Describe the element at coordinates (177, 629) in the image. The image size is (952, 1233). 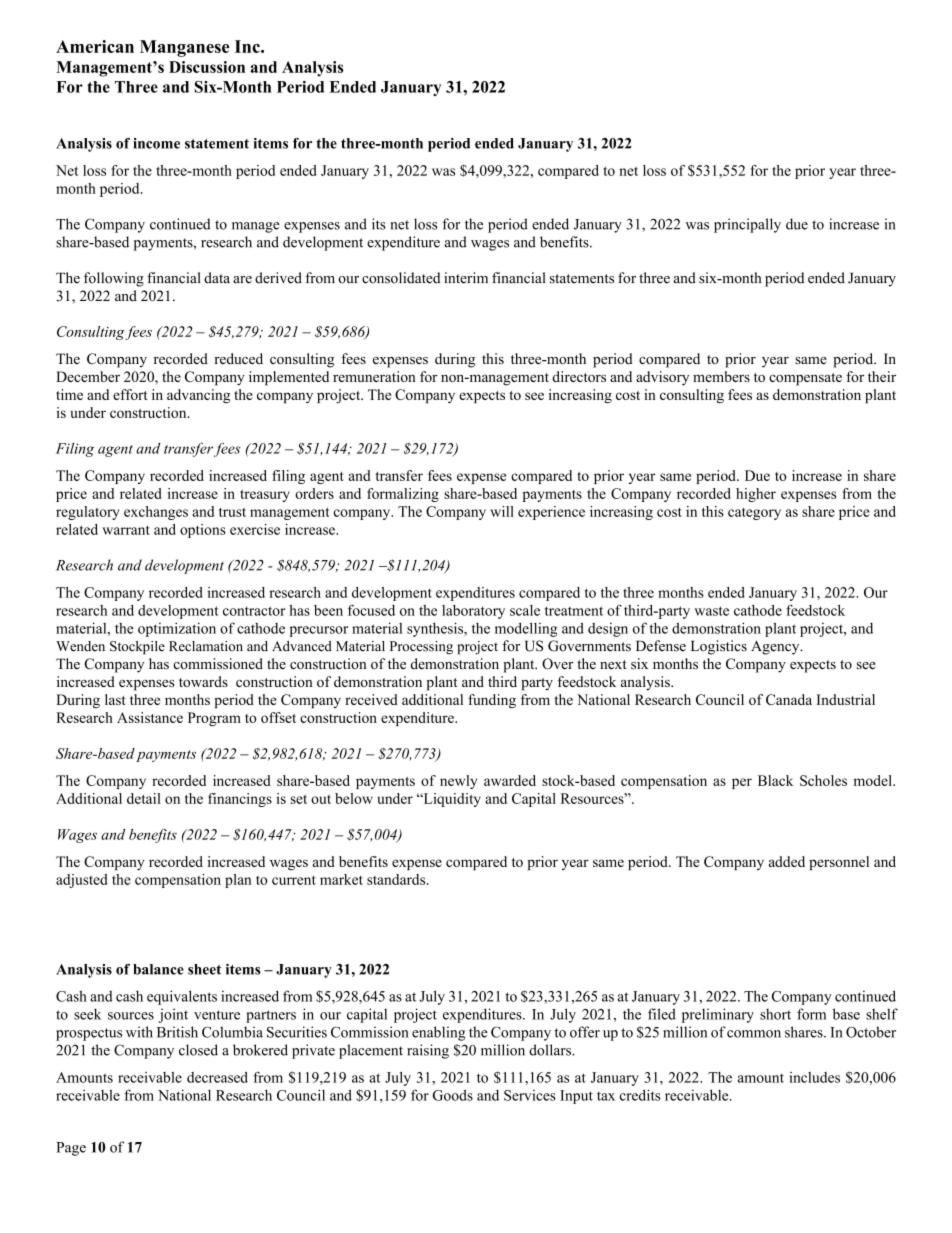
I see `optimization` at that location.
